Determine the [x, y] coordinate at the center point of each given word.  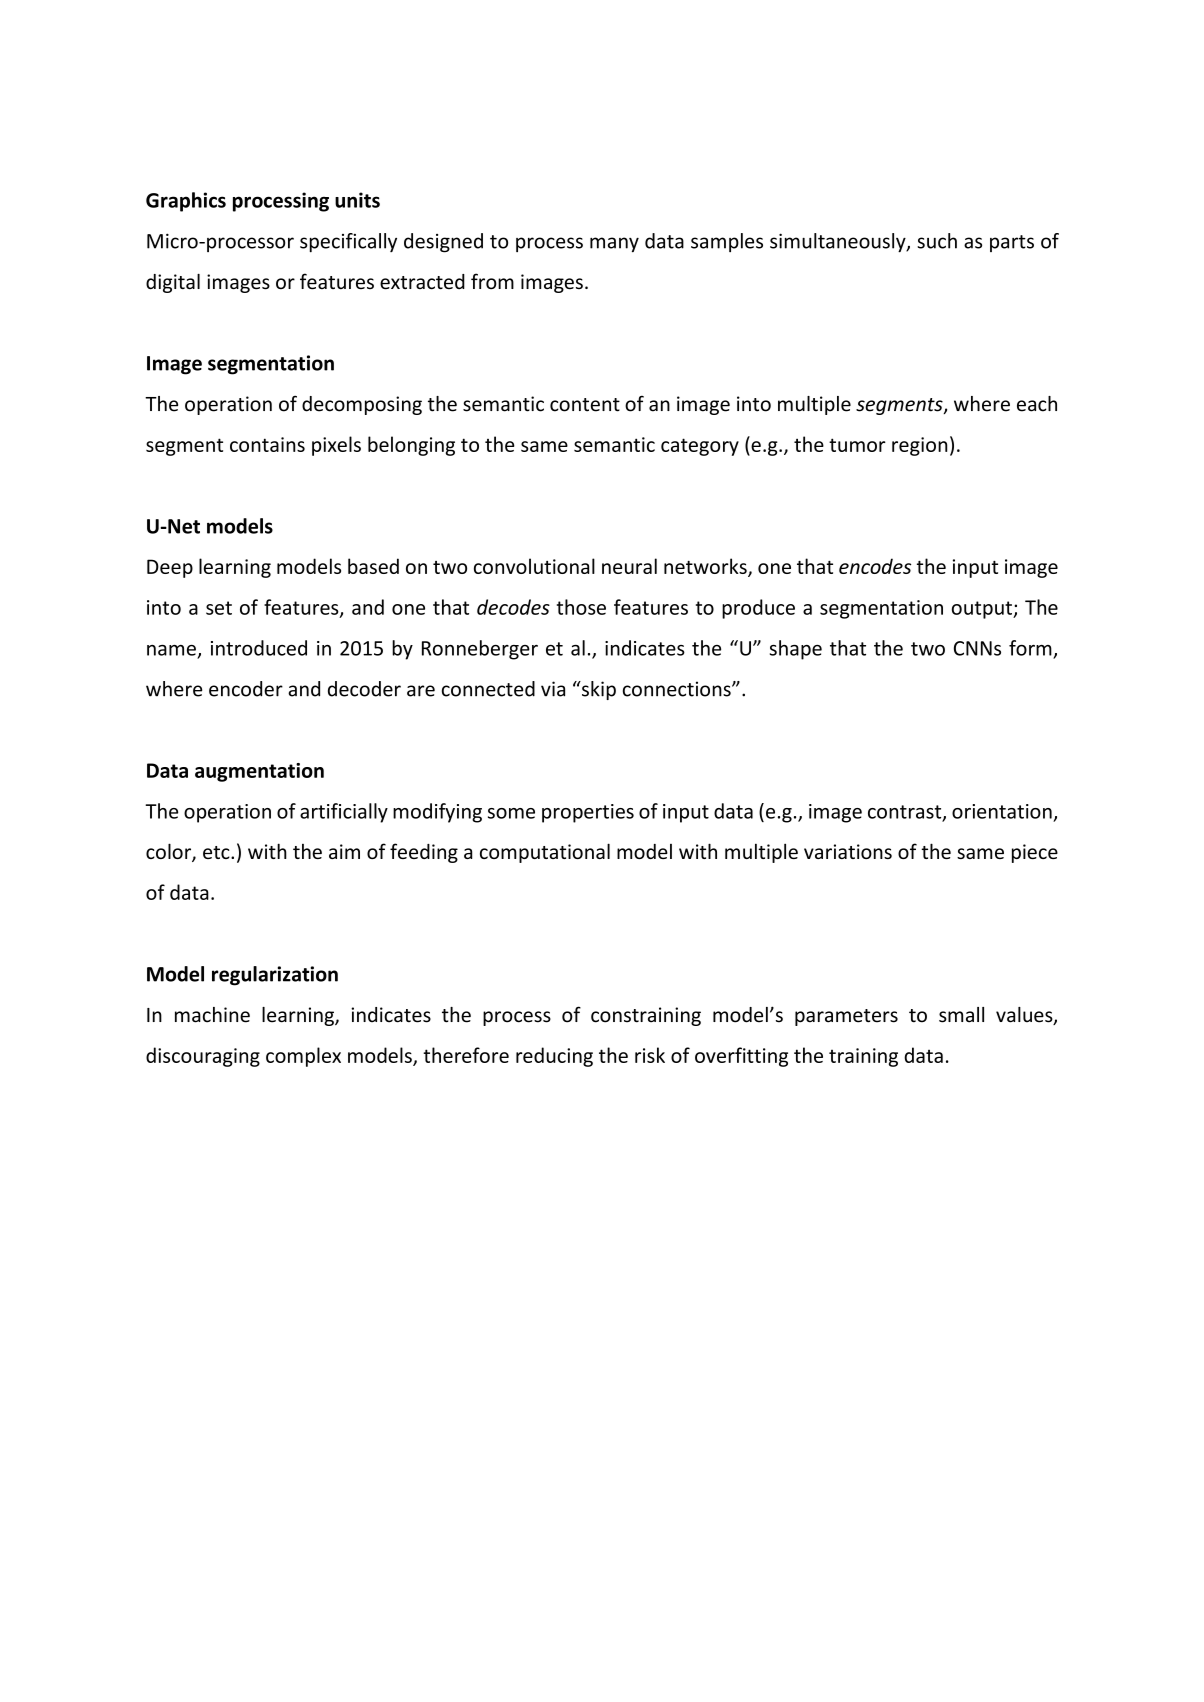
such [937, 241]
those [581, 607]
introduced [259, 648]
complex [303, 1057]
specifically [348, 242]
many [614, 245]
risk [650, 1055]
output [983, 610]
